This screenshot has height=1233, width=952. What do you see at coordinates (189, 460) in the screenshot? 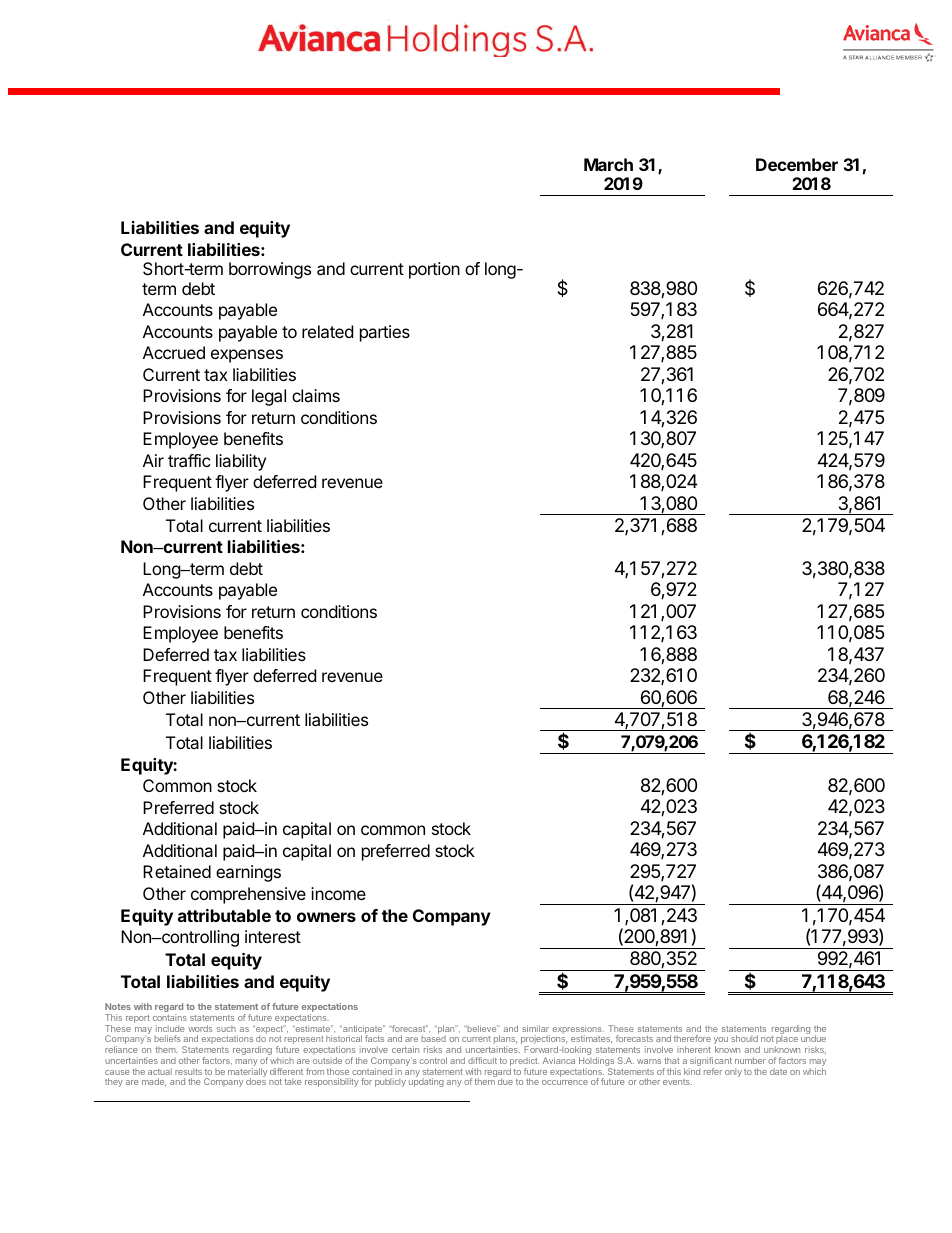
I see `traffic` at bounding box center [189, 460].
